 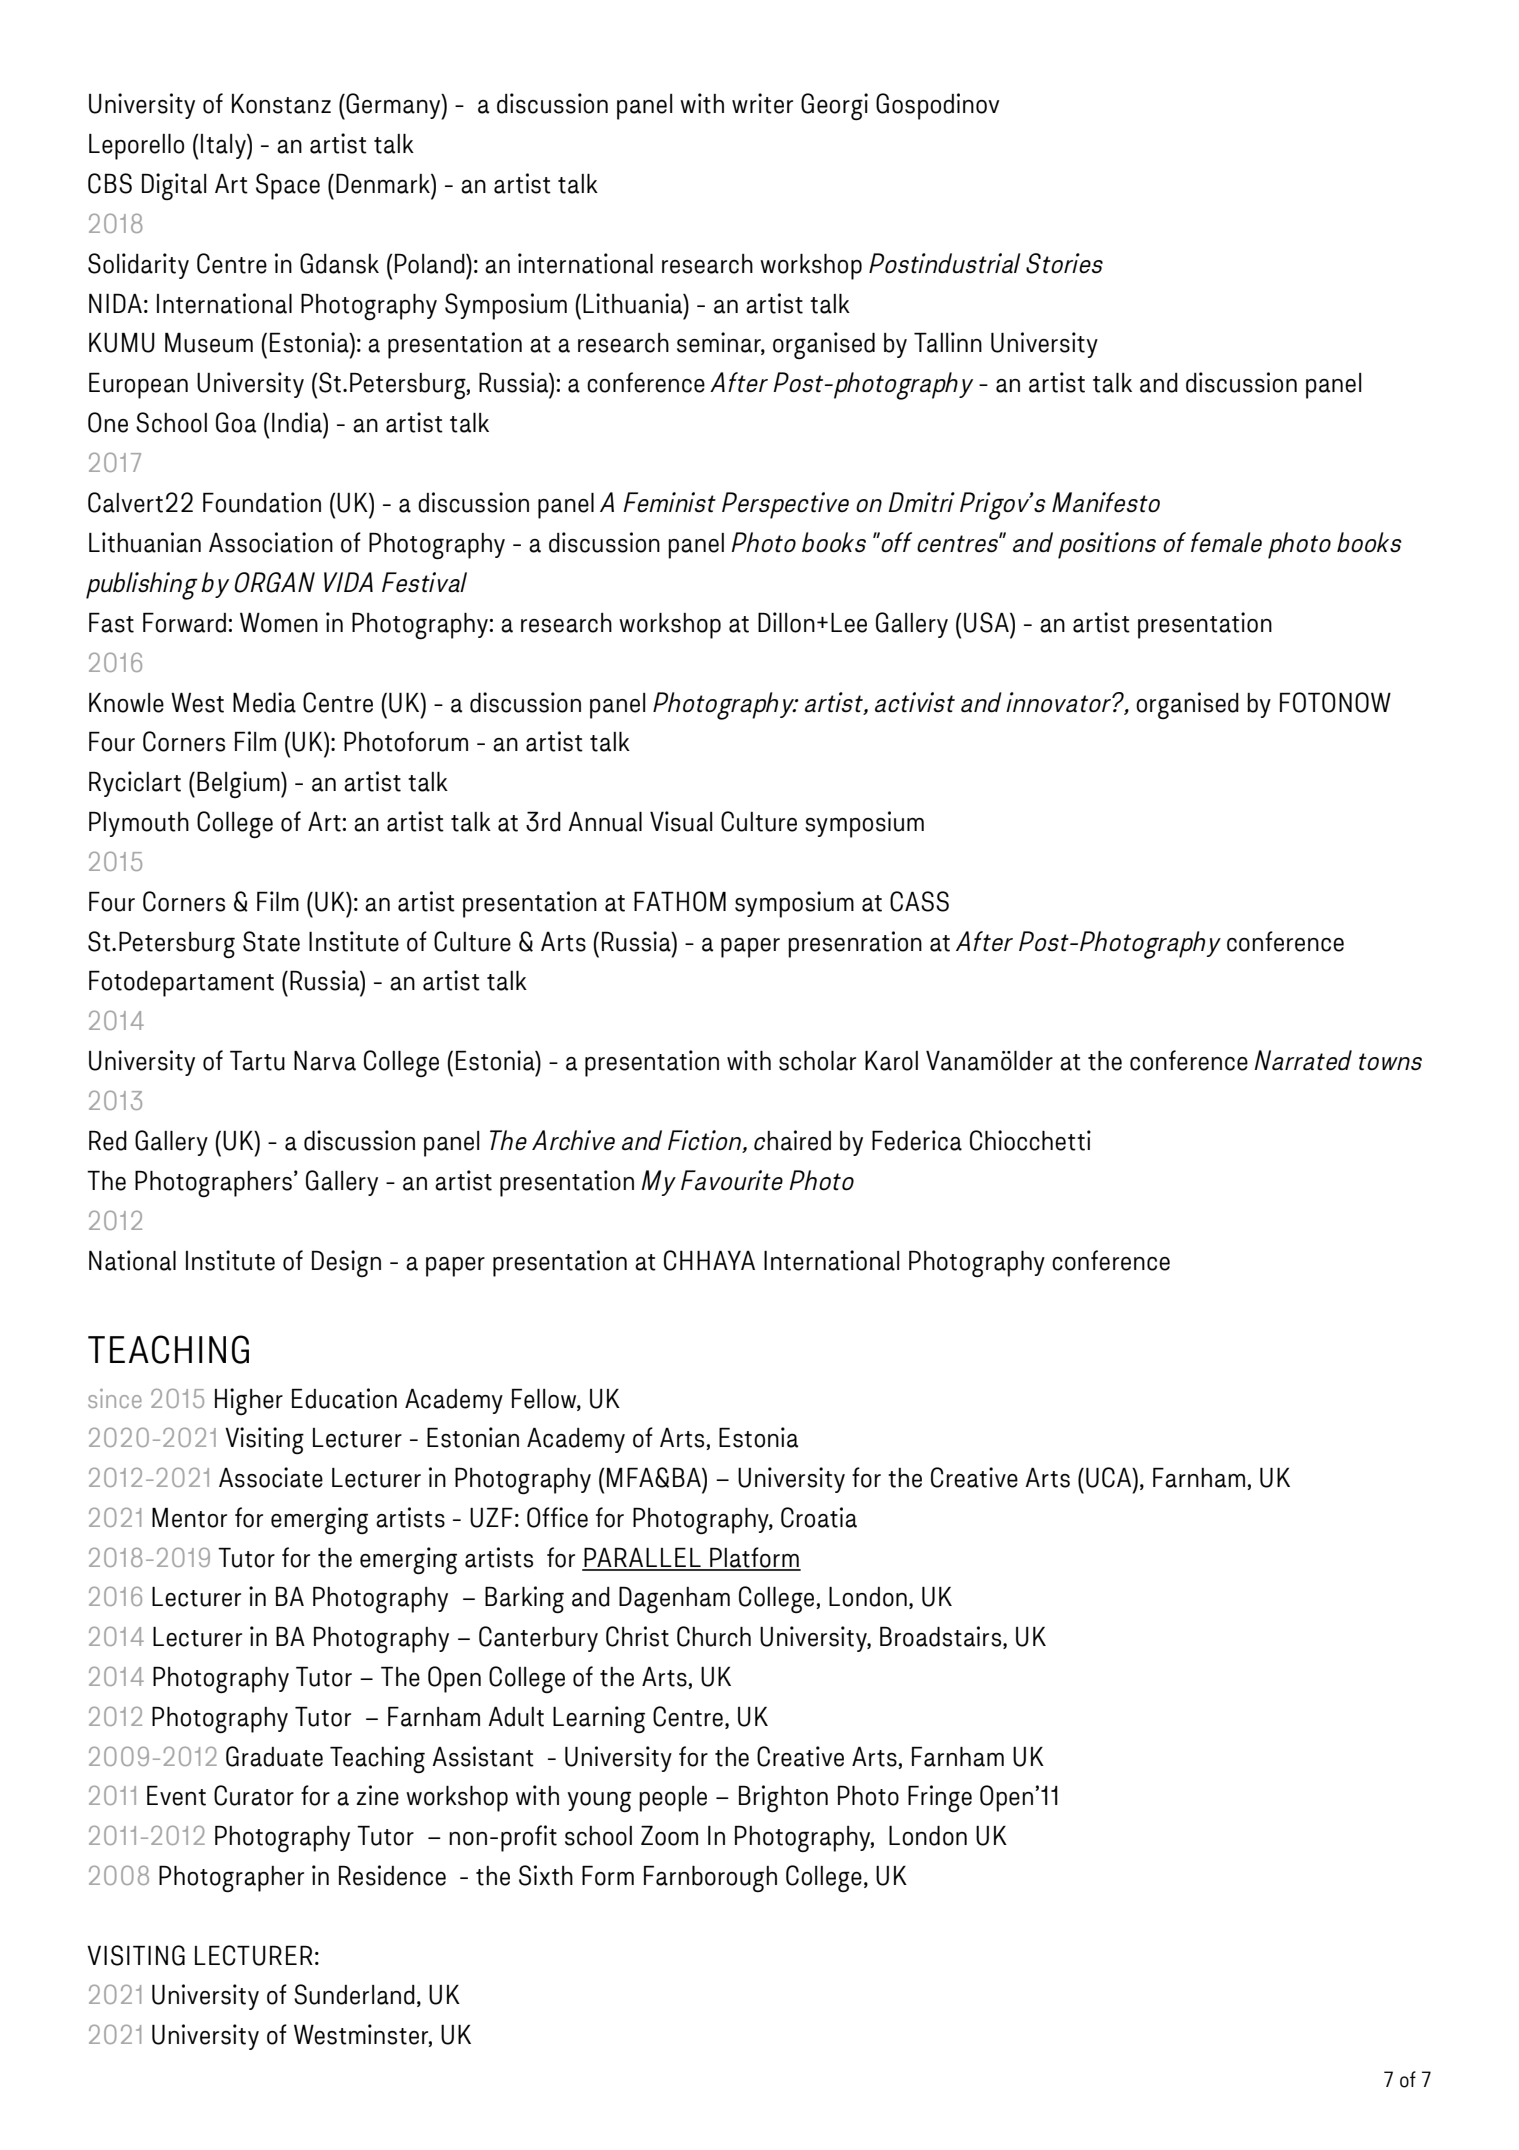 I want to click on Sunderland, so click(x=354, y=1994).
